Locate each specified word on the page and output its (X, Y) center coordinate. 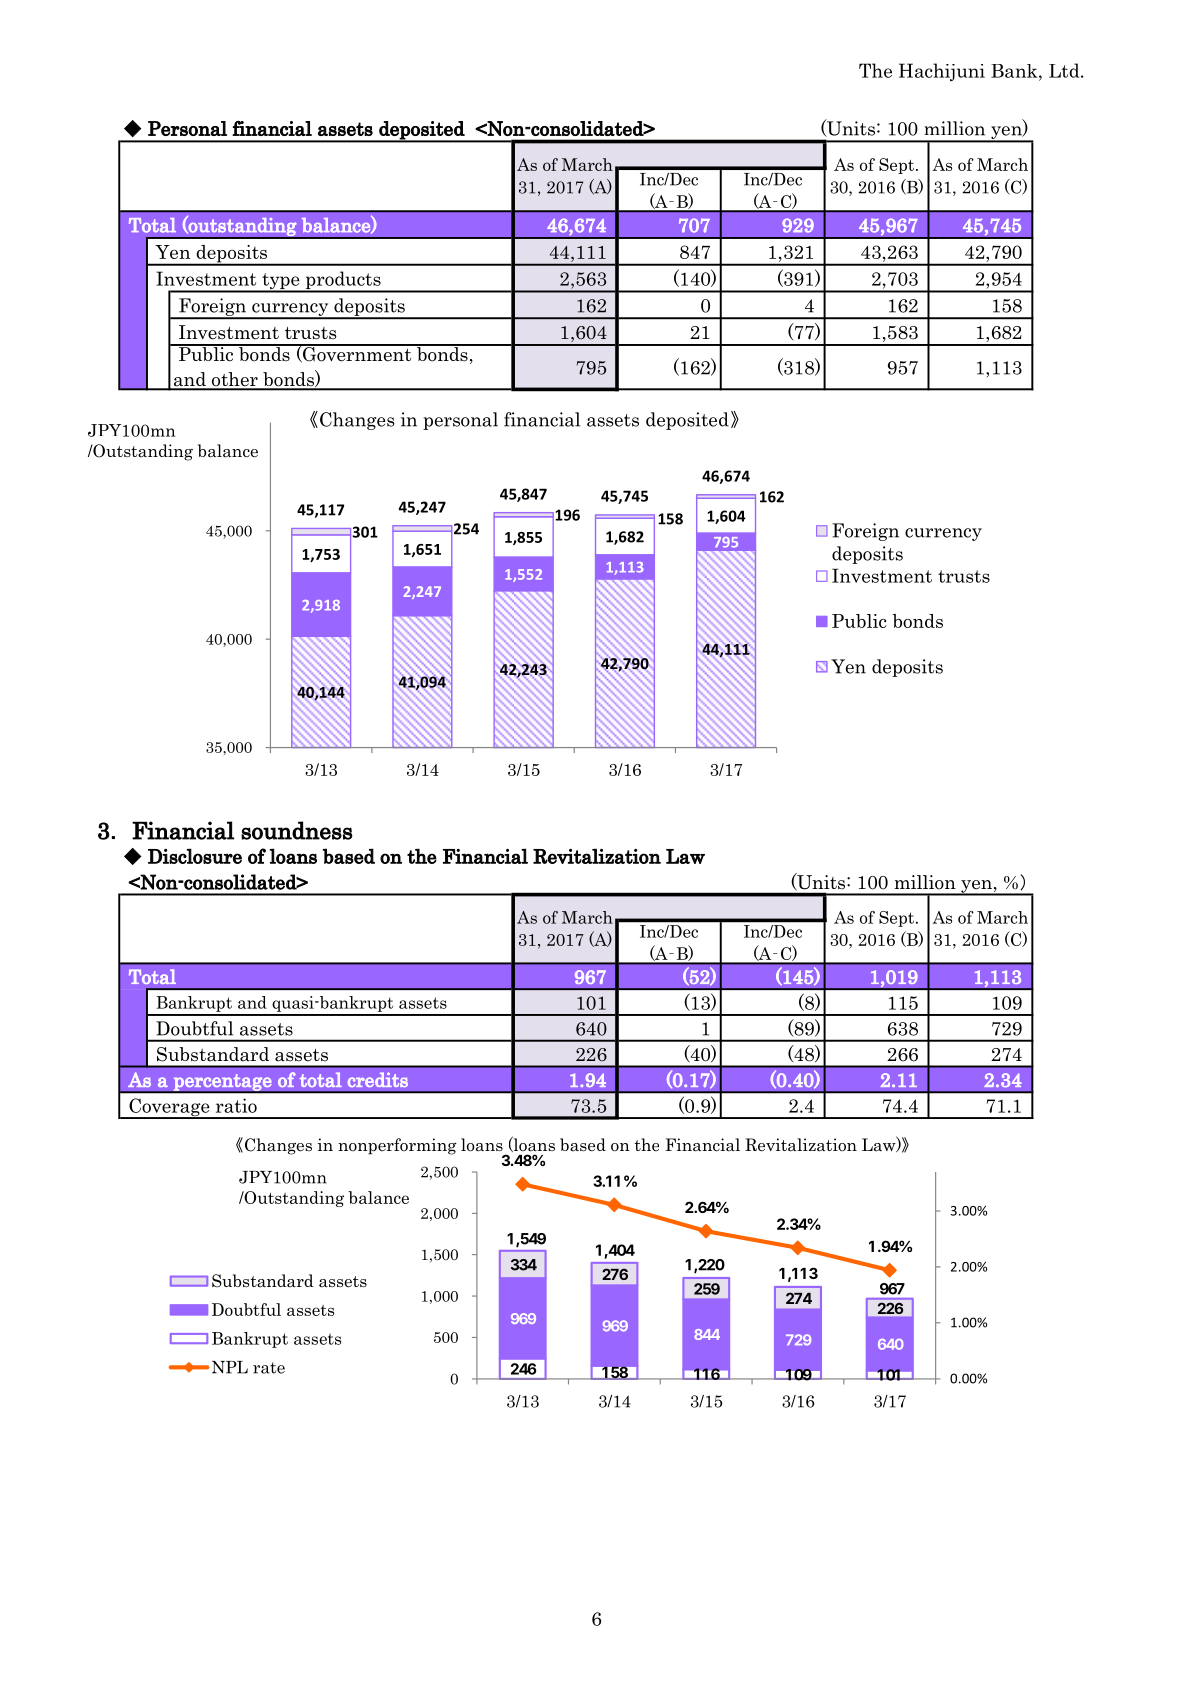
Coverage (169, 1108)
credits (378, 1079)
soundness (297, 830)
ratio (236, 1105)
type (281, 282)
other (234, 380)
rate (269, 1368)
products (343, 281)
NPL (230, 1367)
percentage (223, 1083)
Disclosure (195, 856)
